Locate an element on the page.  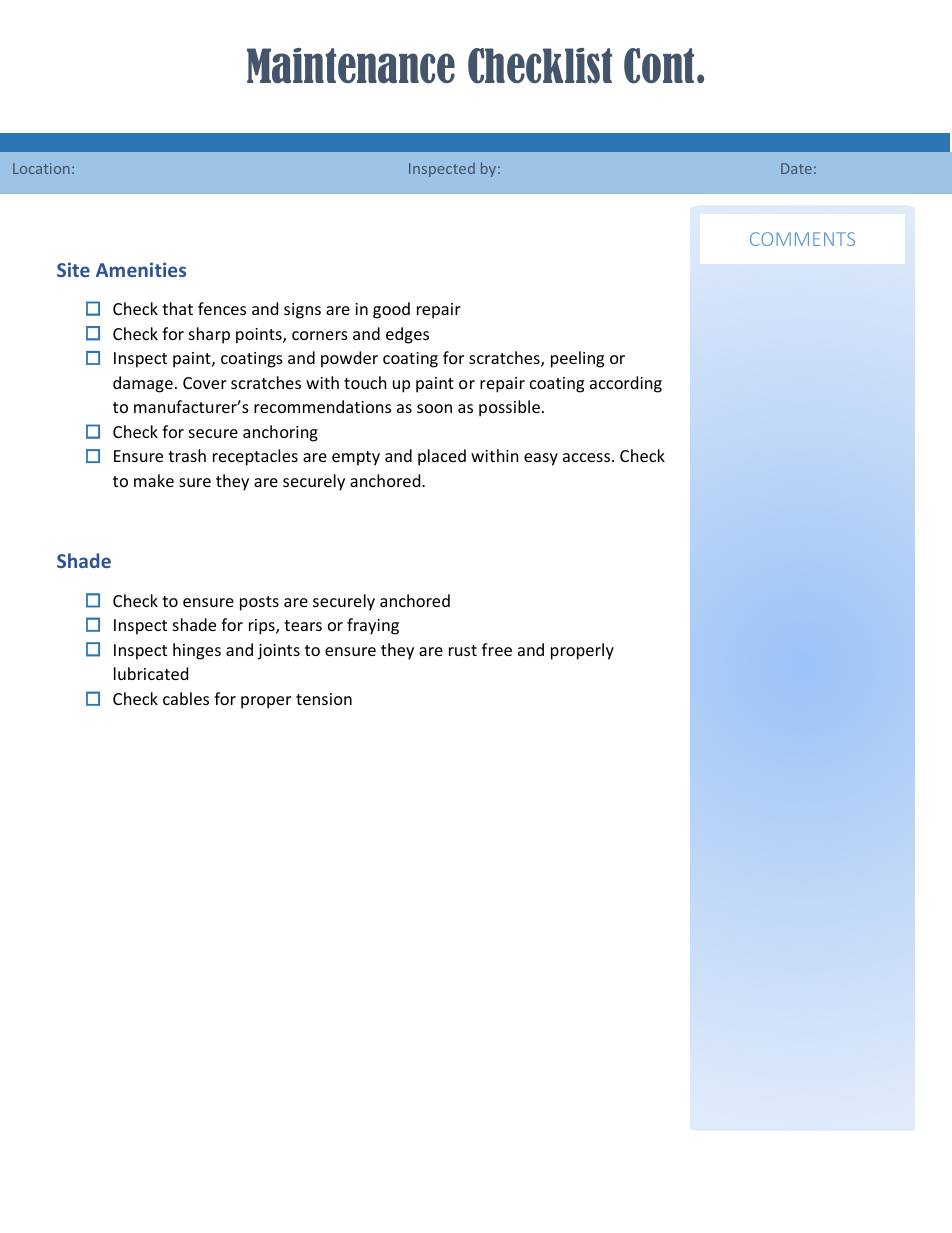
clothing is located at coordinates (338, 309).
